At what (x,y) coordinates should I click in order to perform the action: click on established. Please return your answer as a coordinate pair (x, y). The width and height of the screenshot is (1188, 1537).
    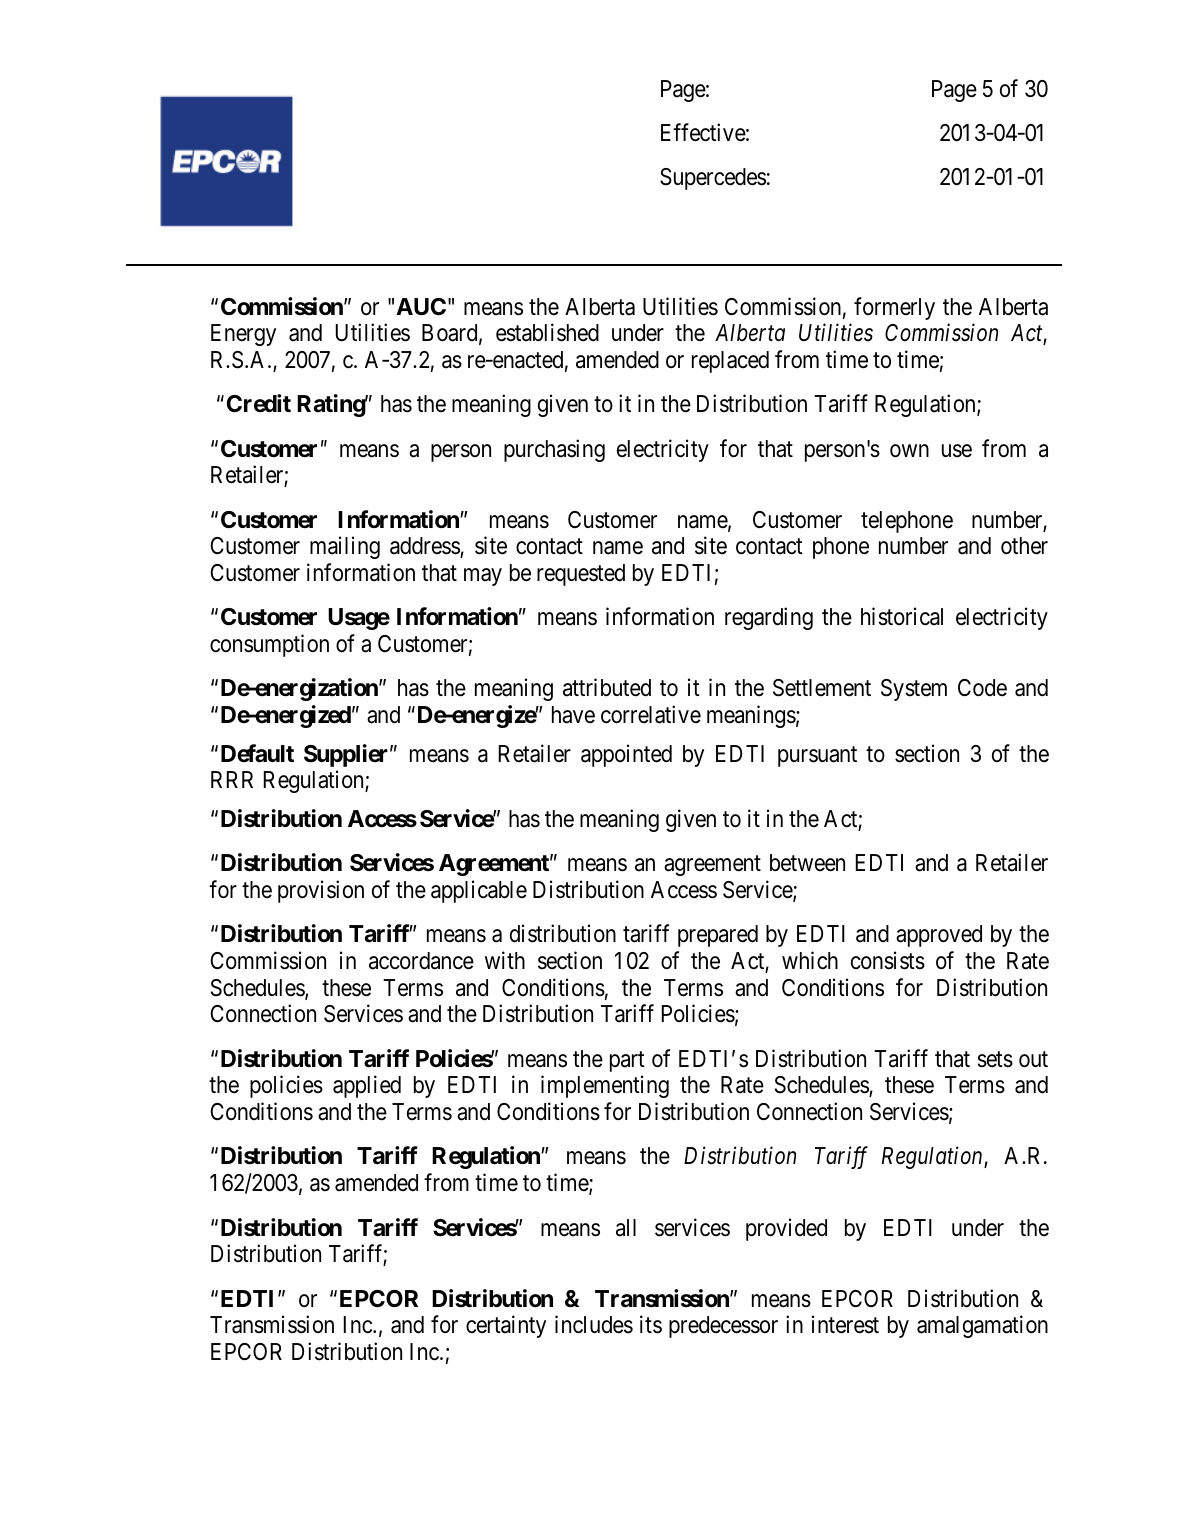
    Looking at the image, I should click on (547, 332).
